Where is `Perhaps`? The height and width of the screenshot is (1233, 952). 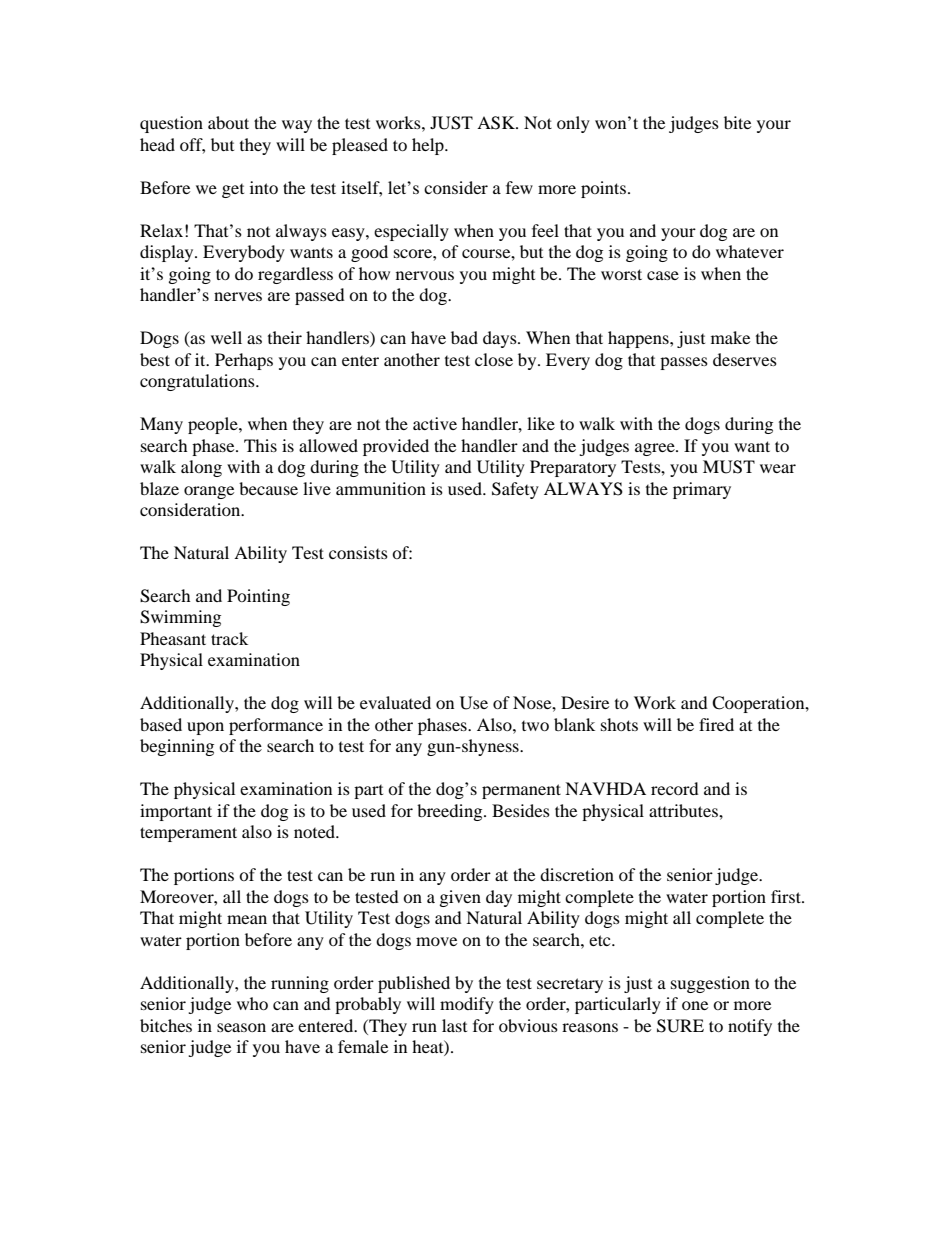 Perhaps is located at coordinates (244, 361).
